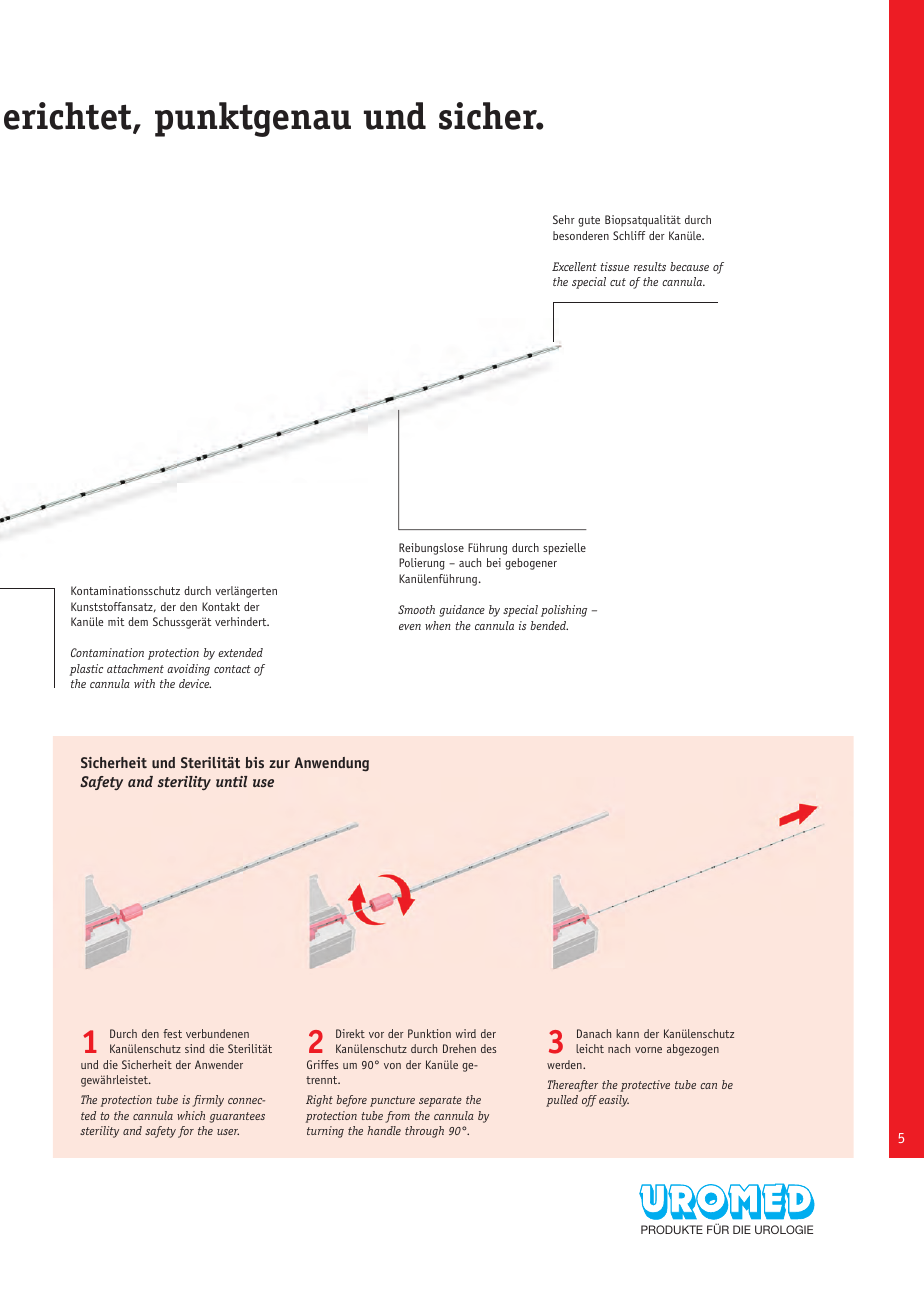 The width and height of the screenshot is (924, 1308). Describe the element at coordinates (564, 219) in the screenshot. I see `Sehr` at that location.
